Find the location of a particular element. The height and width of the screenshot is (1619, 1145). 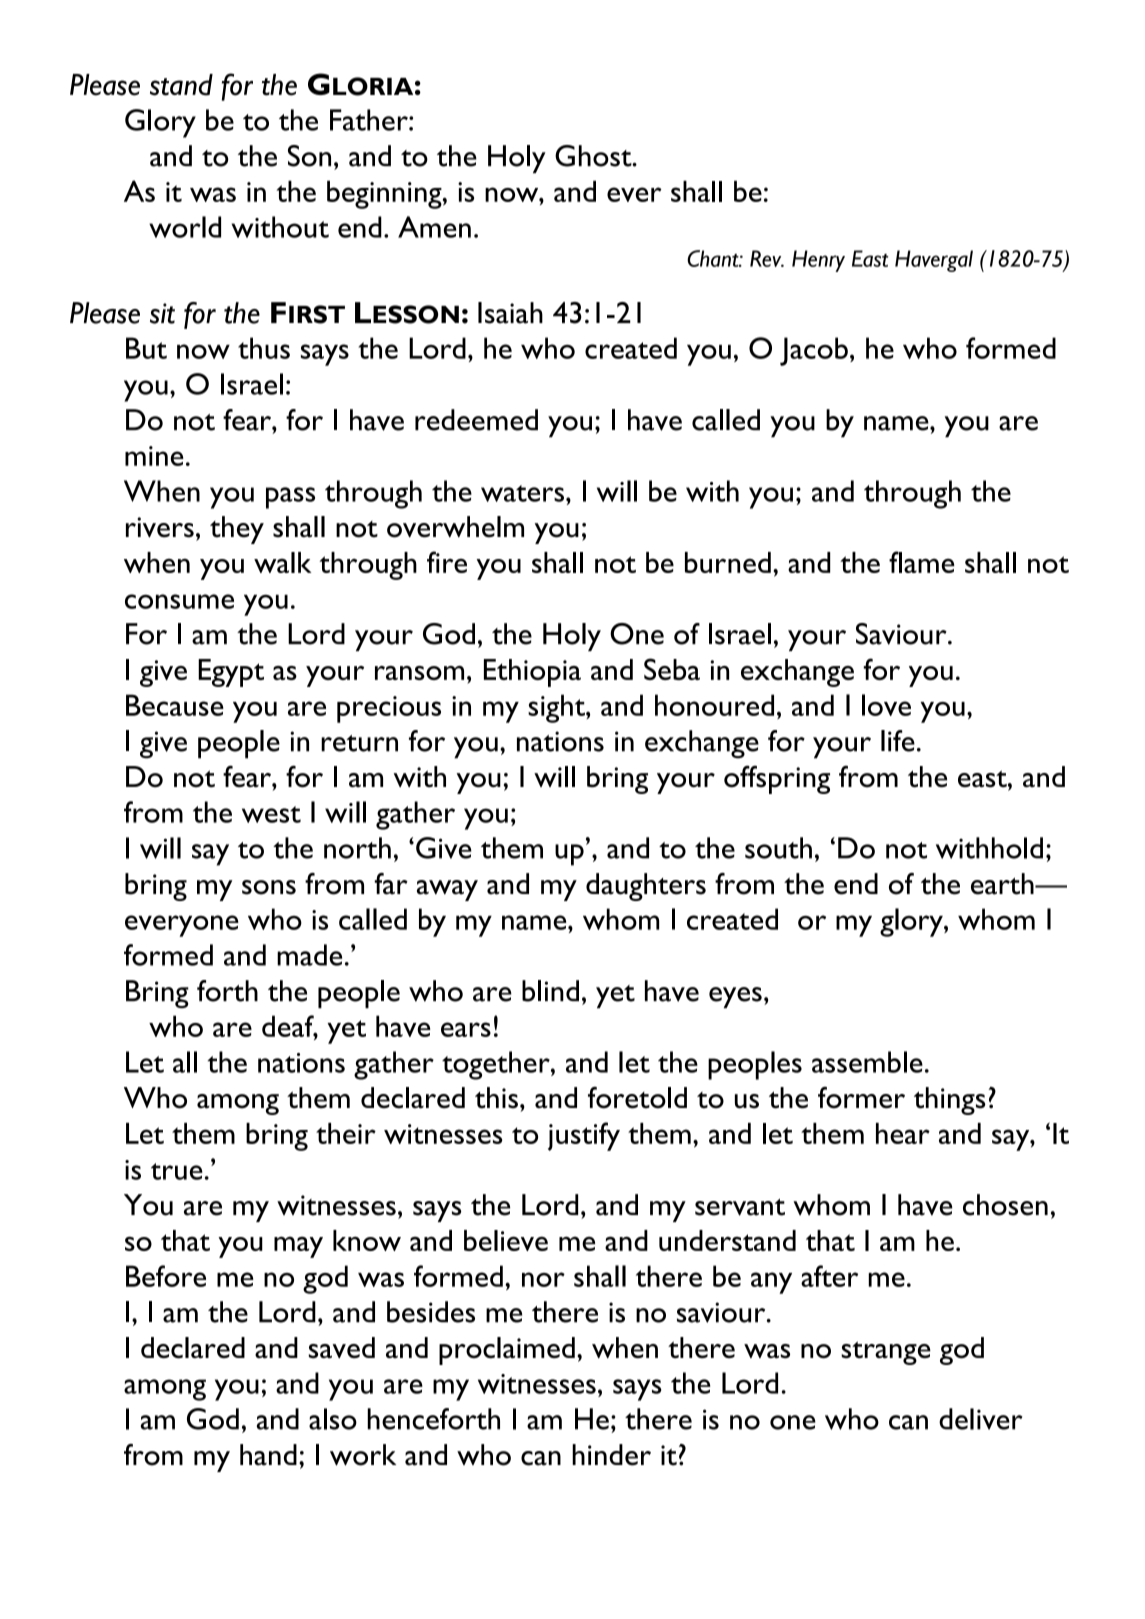

flame is located at coordinates (922, 562).
